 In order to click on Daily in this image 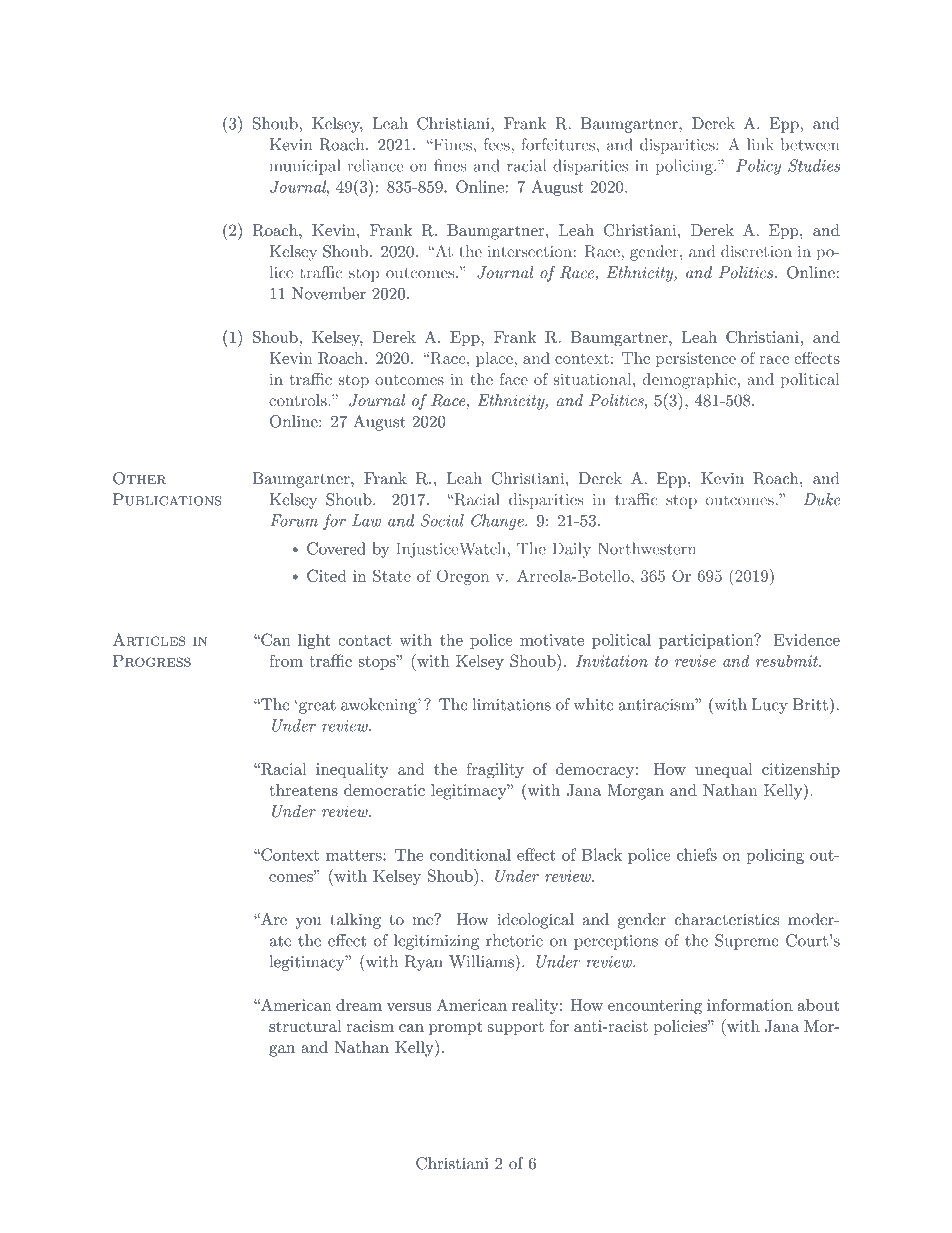, I will do `click(571, 550)`.
